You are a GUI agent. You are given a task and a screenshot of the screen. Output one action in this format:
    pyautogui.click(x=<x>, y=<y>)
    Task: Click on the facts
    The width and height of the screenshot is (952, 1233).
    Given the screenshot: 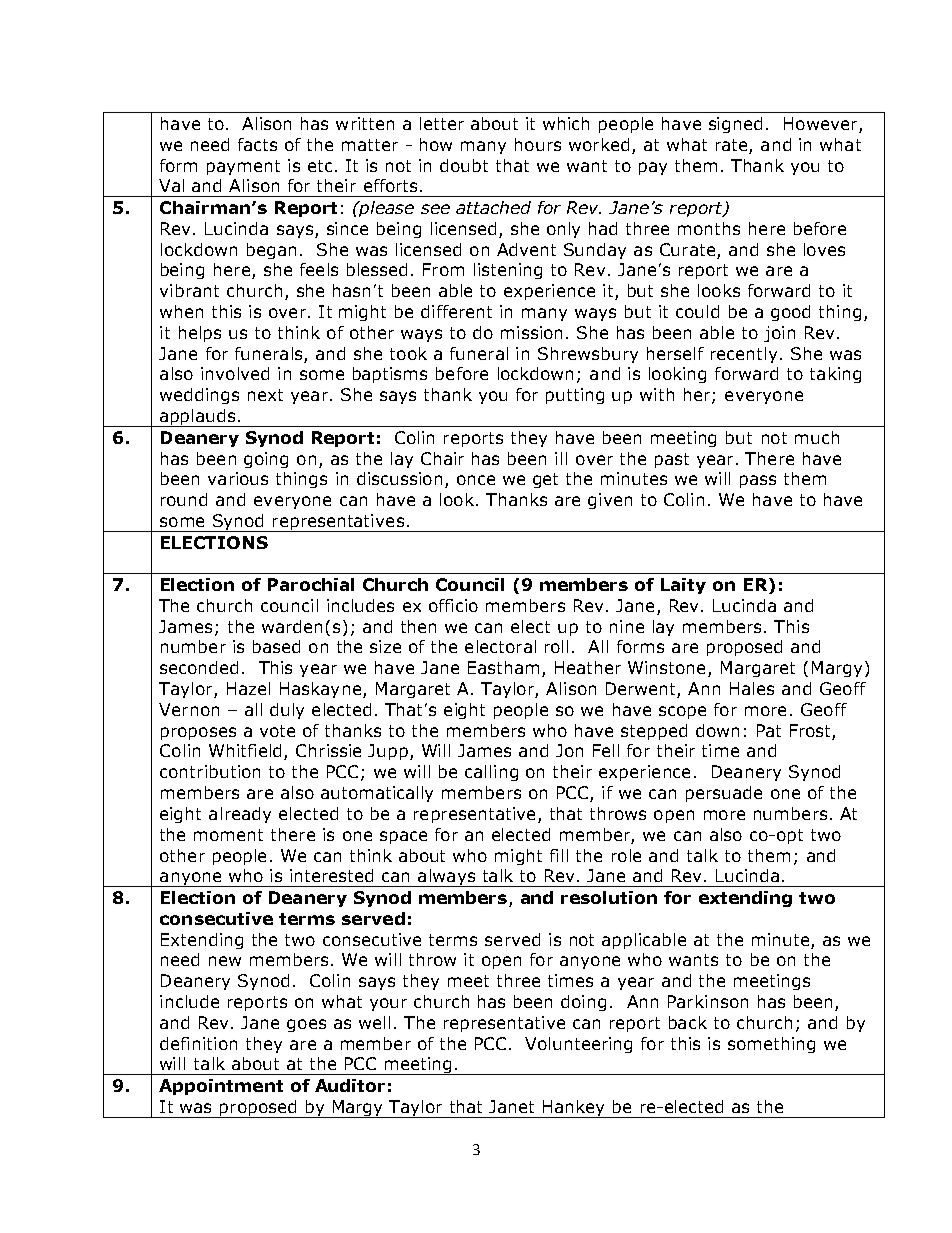 What is the action you would take?
    pyautogui.click(x=257, y=144)
